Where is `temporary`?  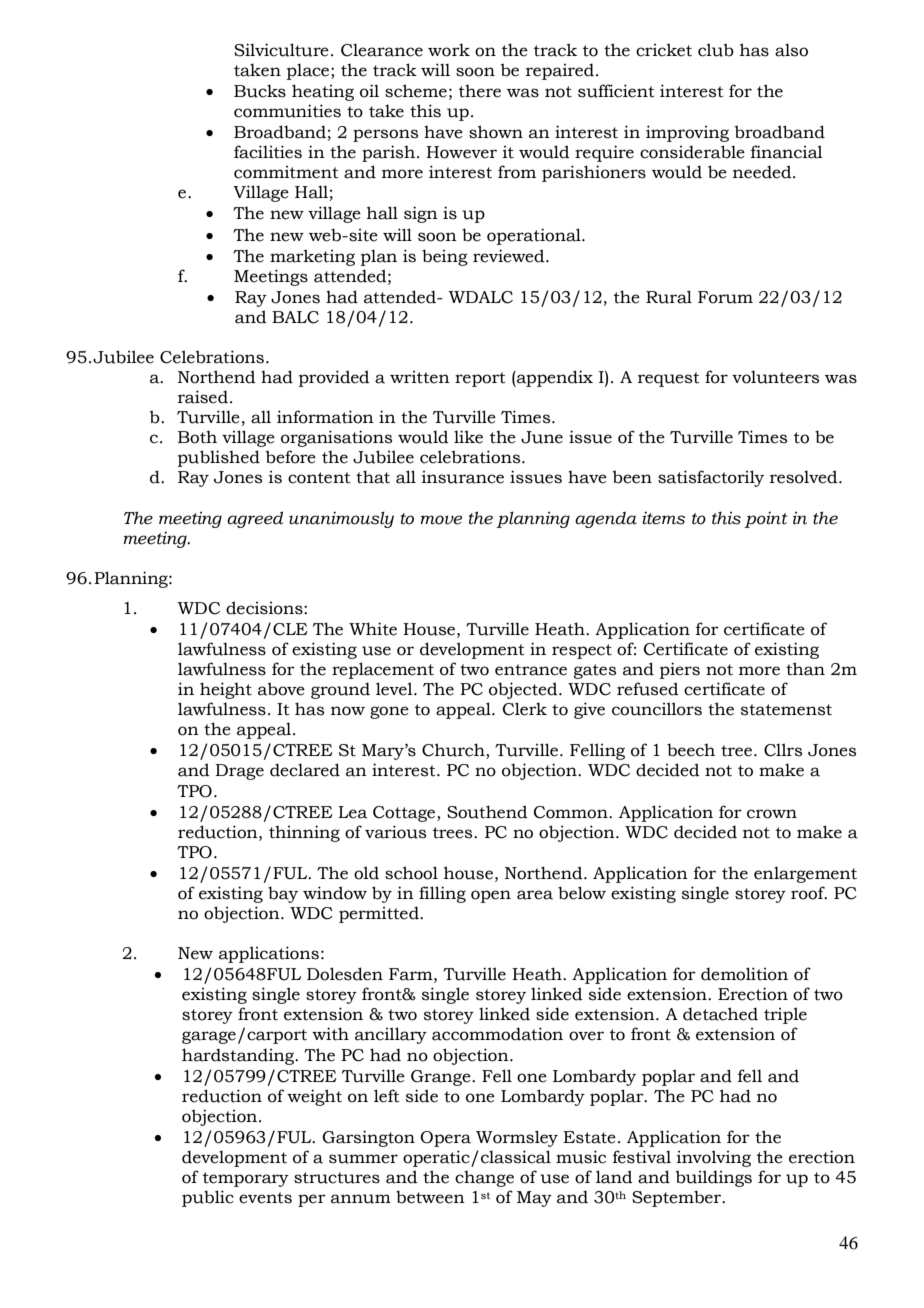 temporary is located at coordinates (246, 1179).
